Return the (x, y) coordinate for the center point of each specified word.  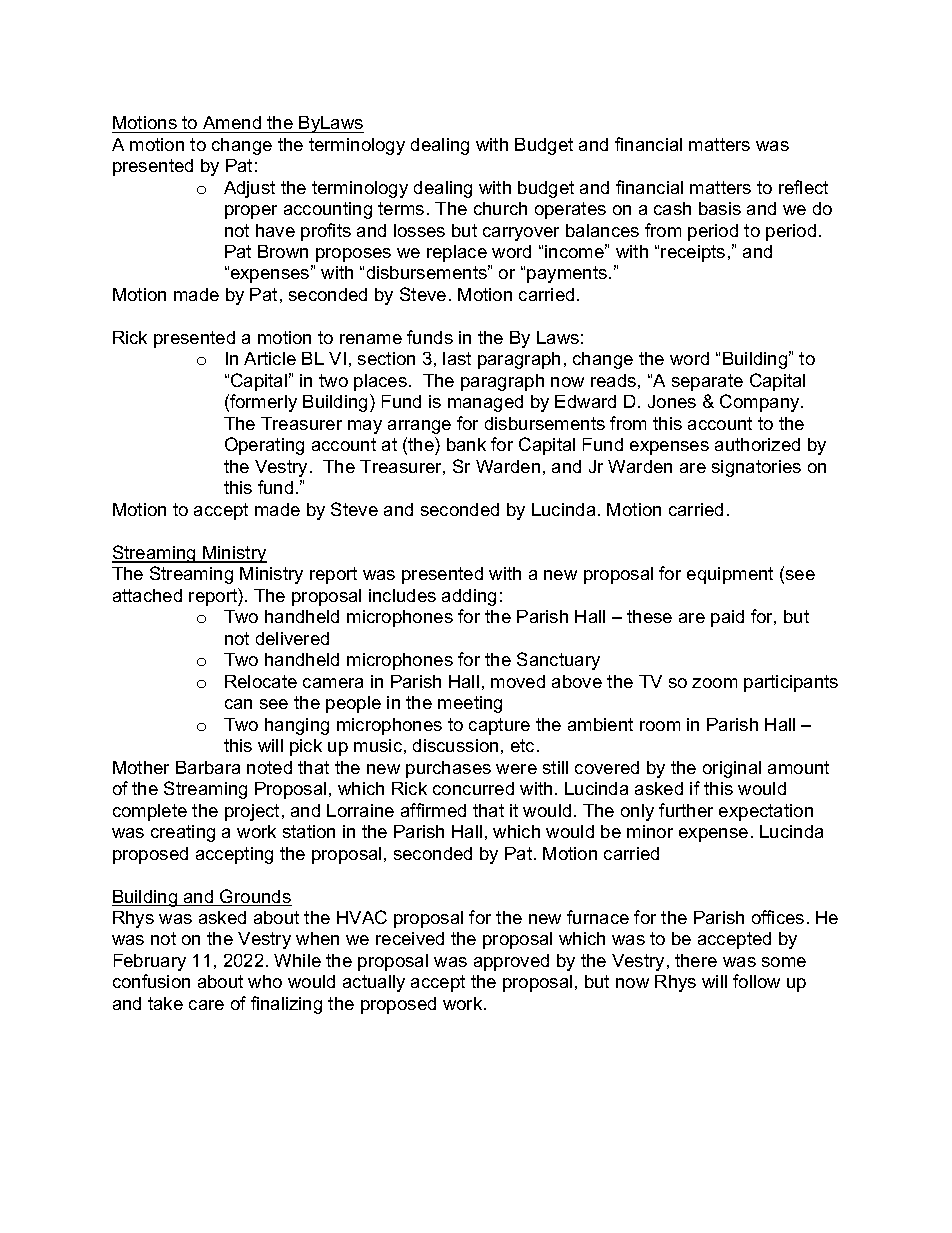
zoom (714, 683)
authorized (757, 444)
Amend (232, 122)
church (500, 208)
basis (720, 208)
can (238, 704)
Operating (264, 446)
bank (466, 444)
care (206, 1005)
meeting (470, 704)
